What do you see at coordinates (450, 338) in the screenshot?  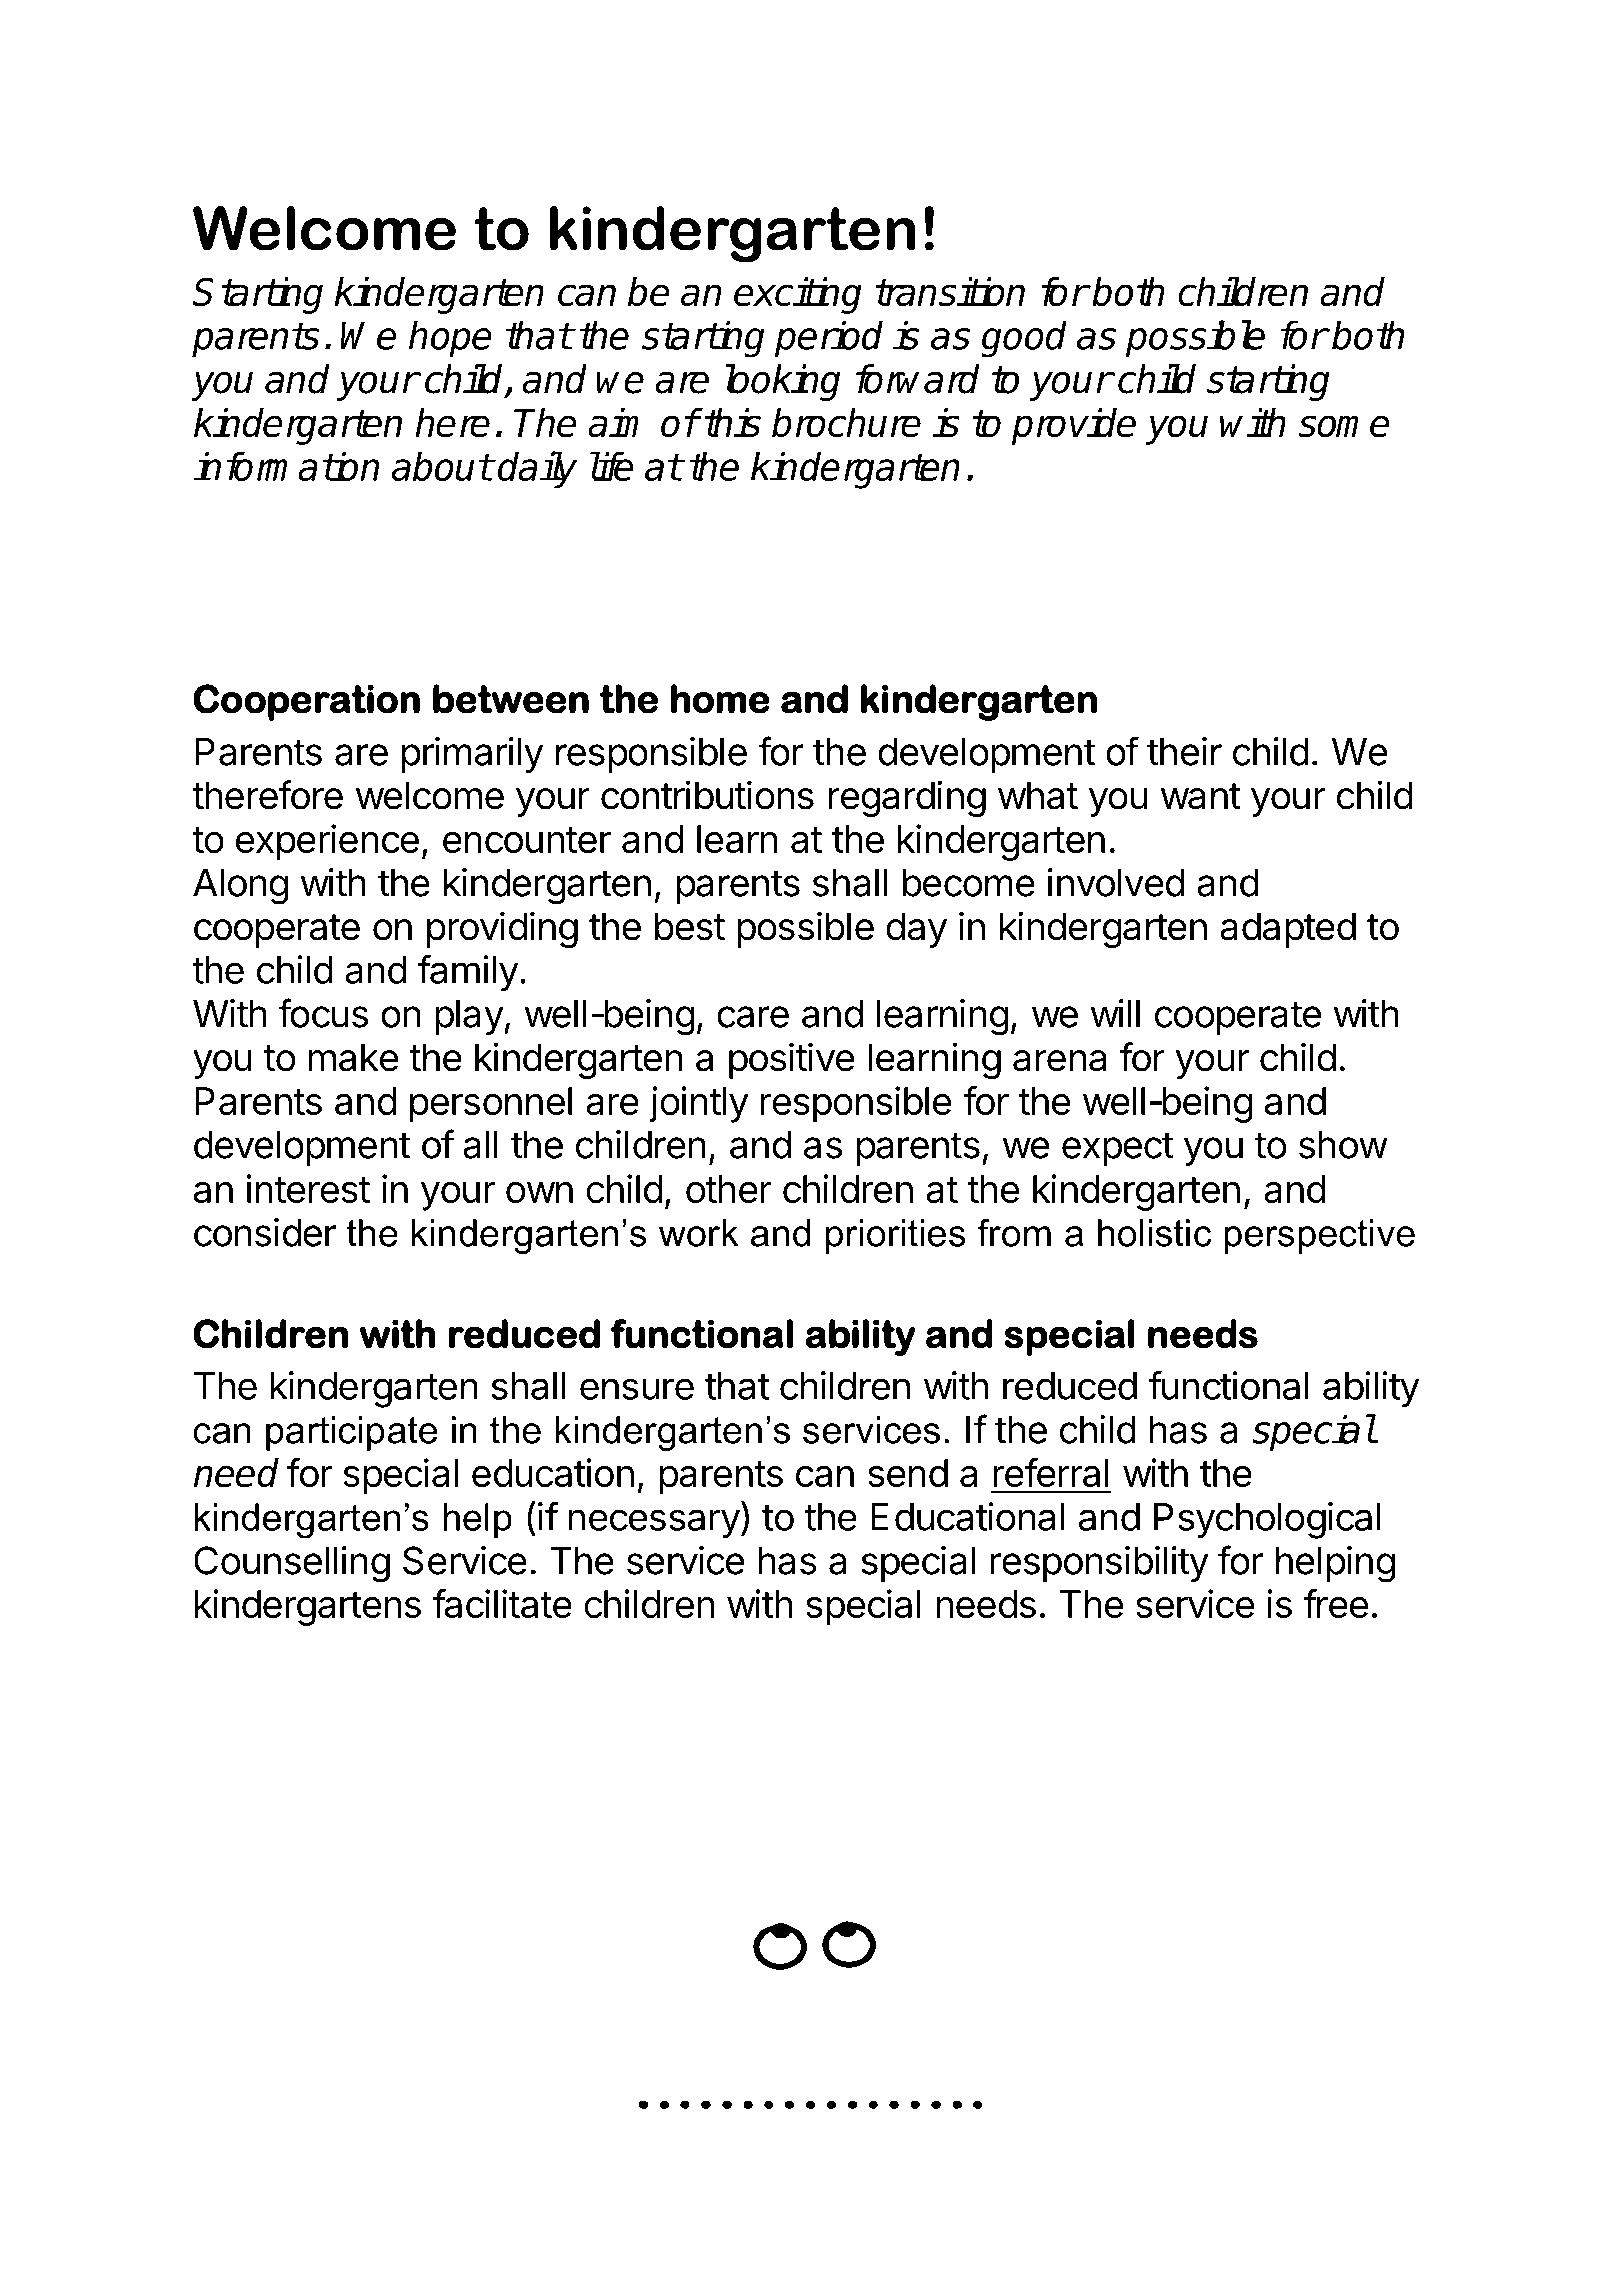 I see `hope` at bounding box center [450, 338].
